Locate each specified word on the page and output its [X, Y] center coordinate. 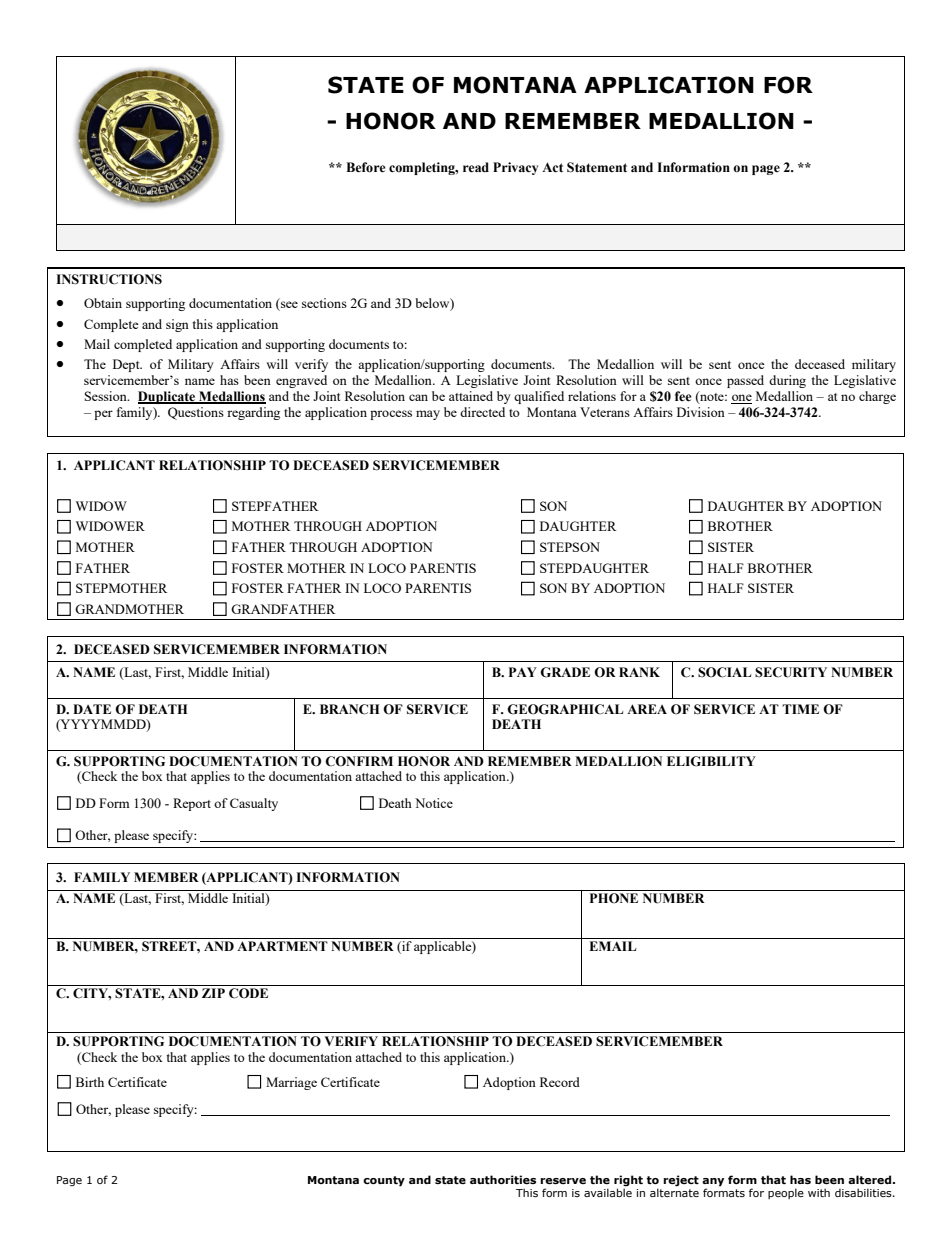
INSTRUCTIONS [109, 279]
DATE [92, 709]
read [476, 167]
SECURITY [791, 672]
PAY [523, 672]
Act [552, 167]
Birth [90, 1082]
